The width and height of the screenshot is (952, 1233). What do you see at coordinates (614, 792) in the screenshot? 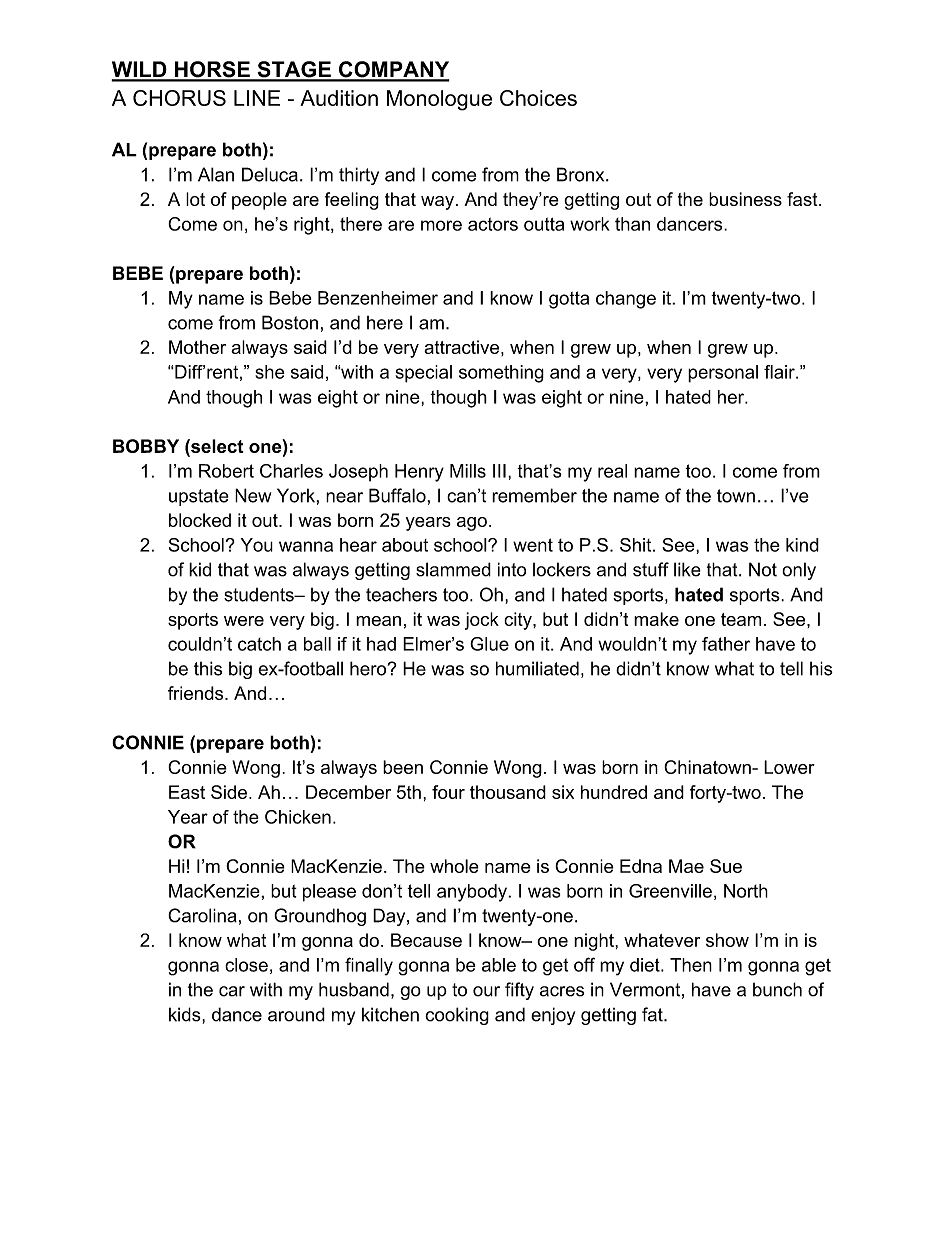
I see `hundred` at bounding box center [614, 792].
